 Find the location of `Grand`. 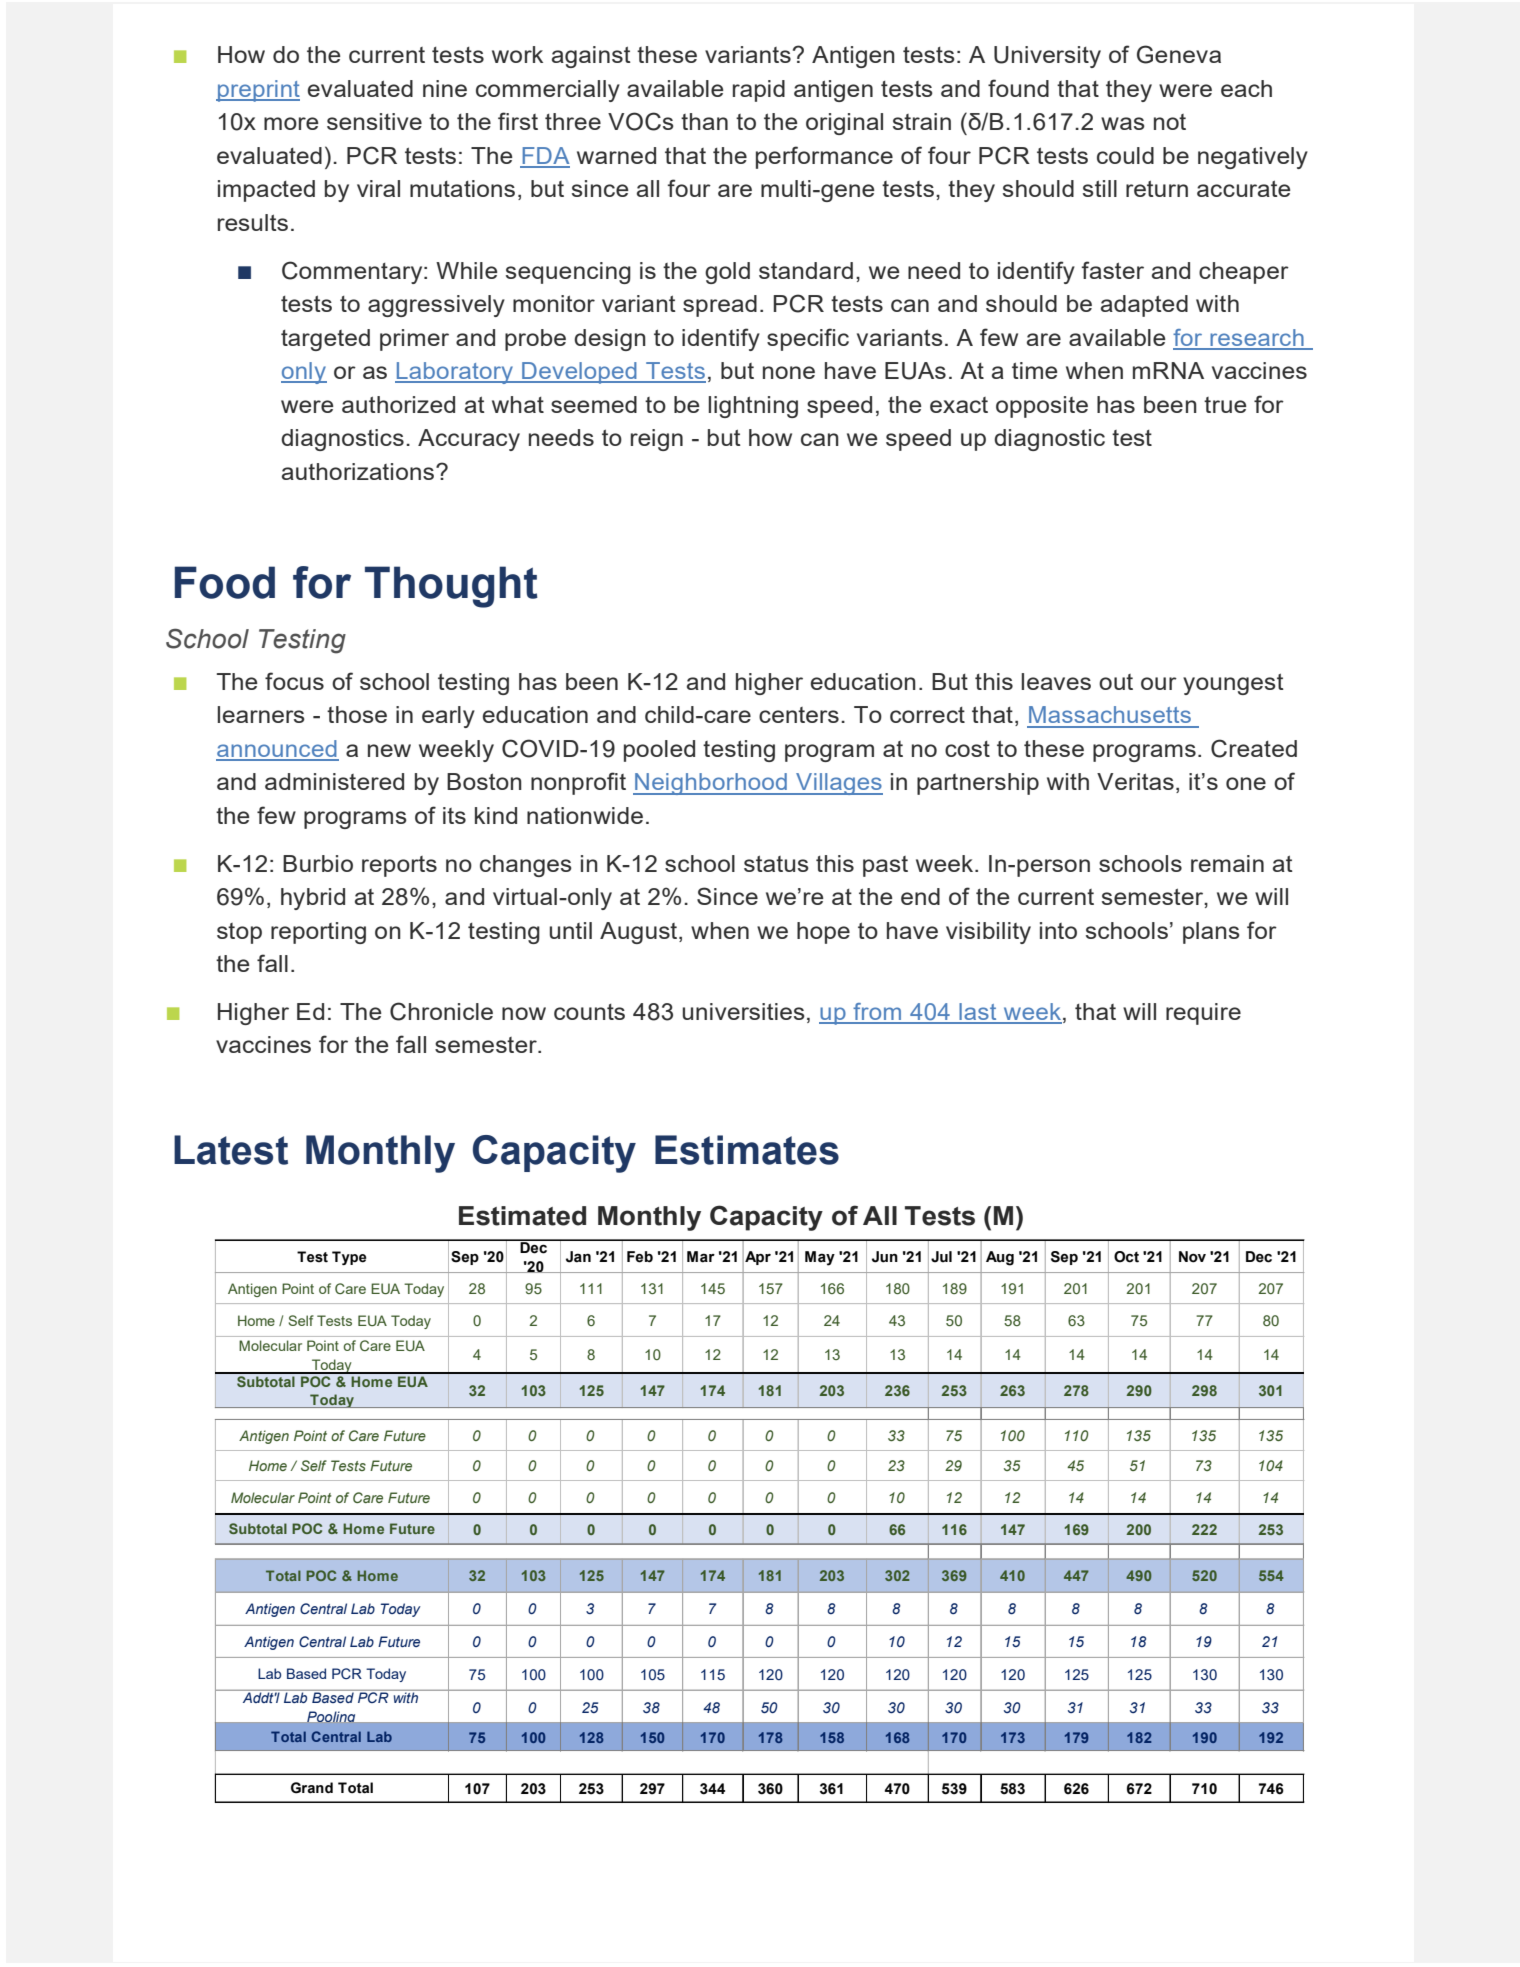

Grand is located at coordinates (312, 1788).
